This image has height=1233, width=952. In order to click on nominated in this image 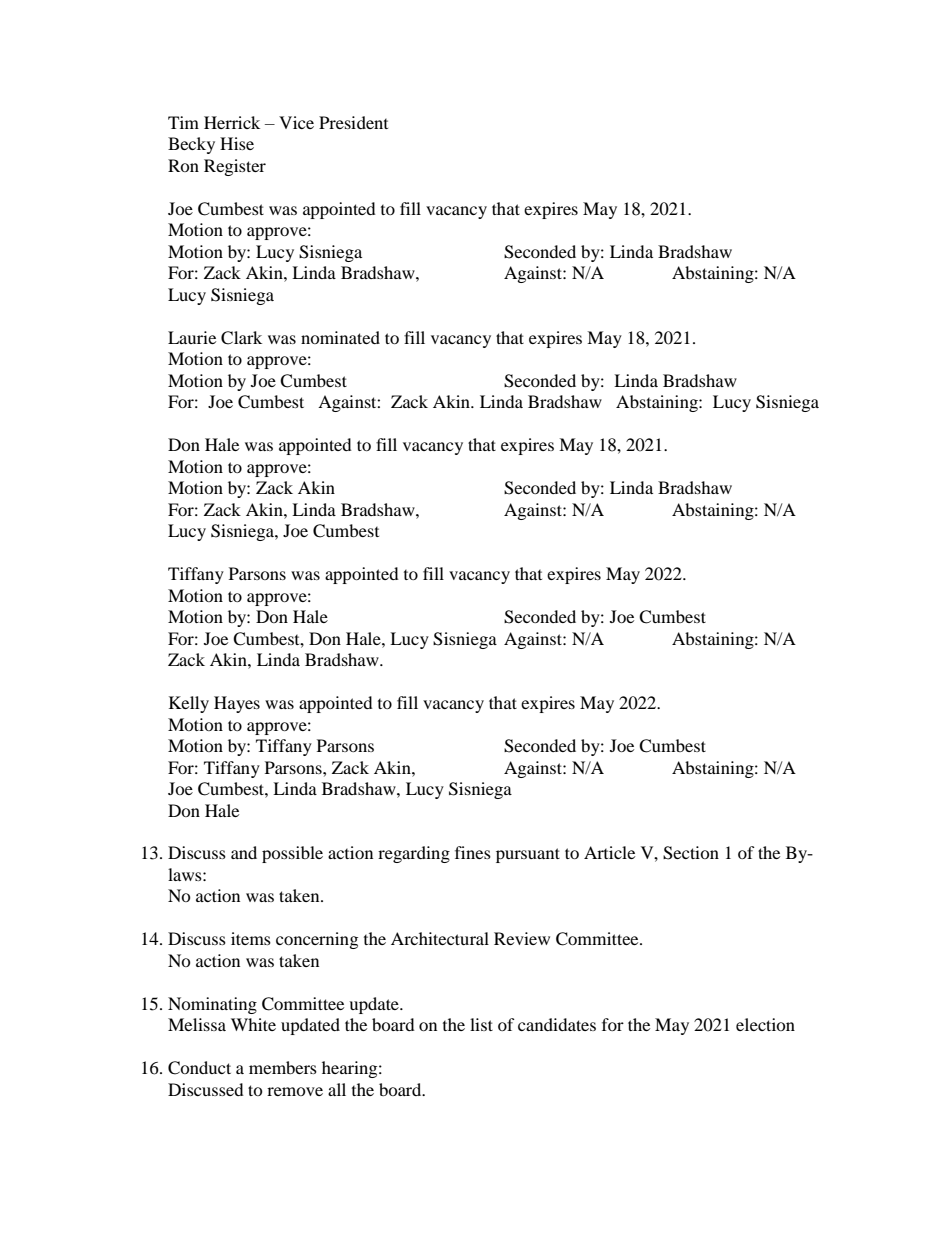, I will do `click(340, 337)`.
